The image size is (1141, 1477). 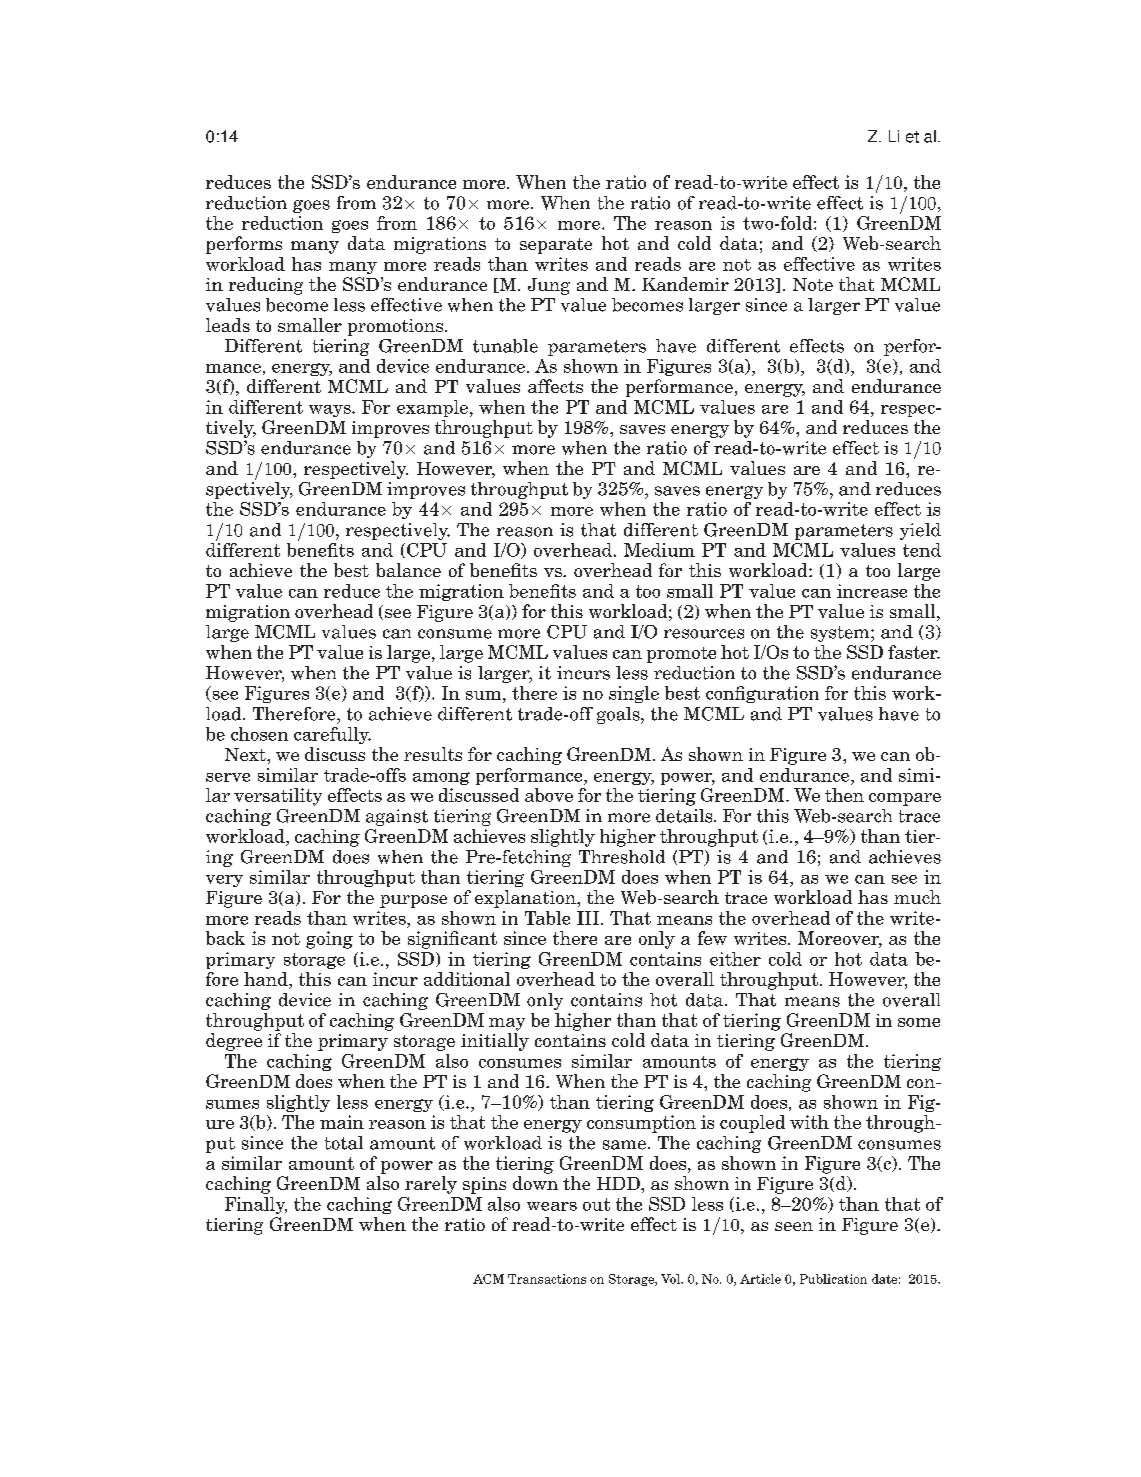 What do you see at coordinates (659, 550) in the screenshot?
I see `Medium` at bounding box center [659, 550].
